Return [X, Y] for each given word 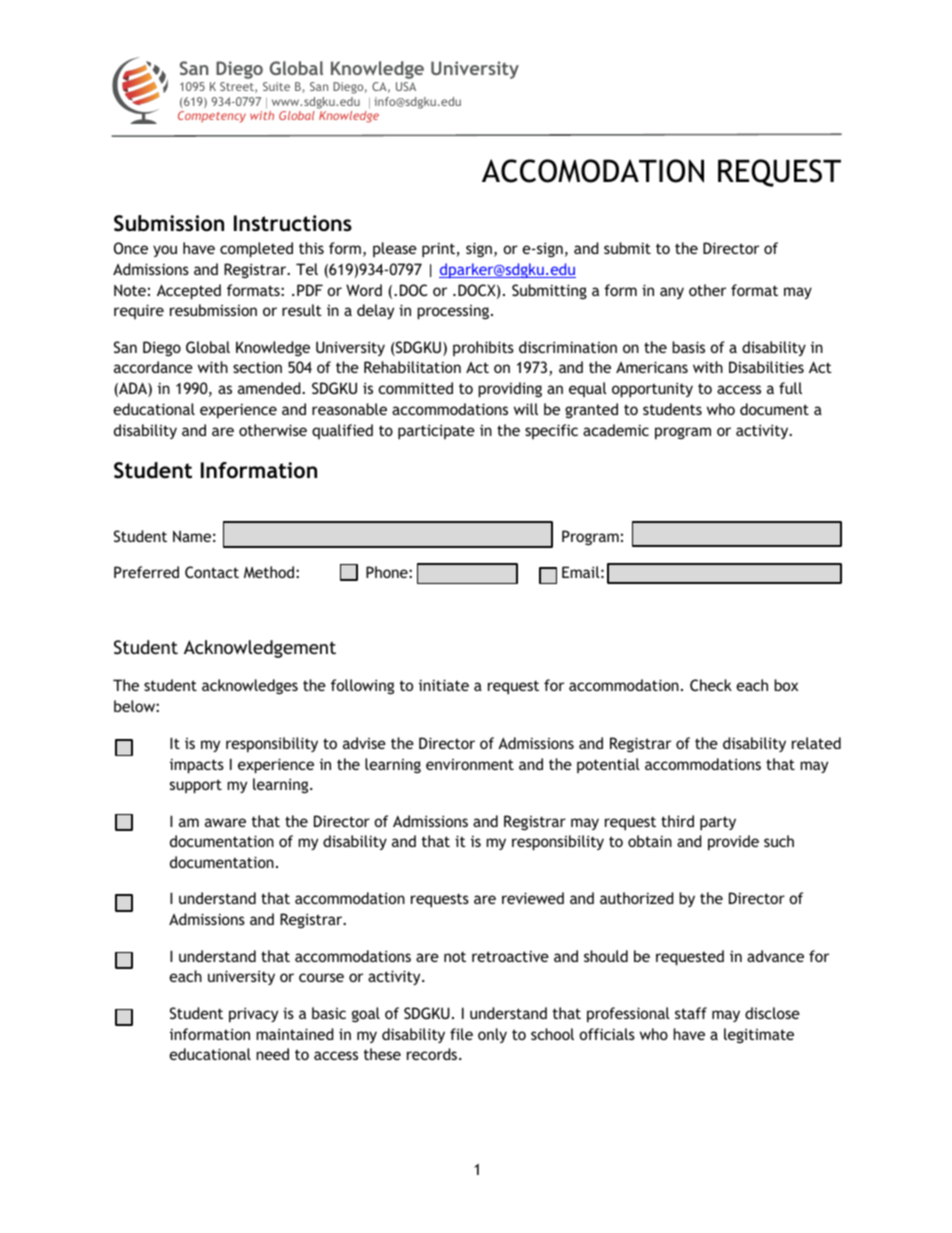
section [257, 367]
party [718, 823]
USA [406, 86]
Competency [212, 117]
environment [470, 764]
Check [711, 685]
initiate [444, 685]
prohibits [483, 348]
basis [688, 347]
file [461, 1034]
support [196, 786]
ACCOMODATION [593, 171]
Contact [212, 572]
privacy [253, 1015]
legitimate [759, 1035]
